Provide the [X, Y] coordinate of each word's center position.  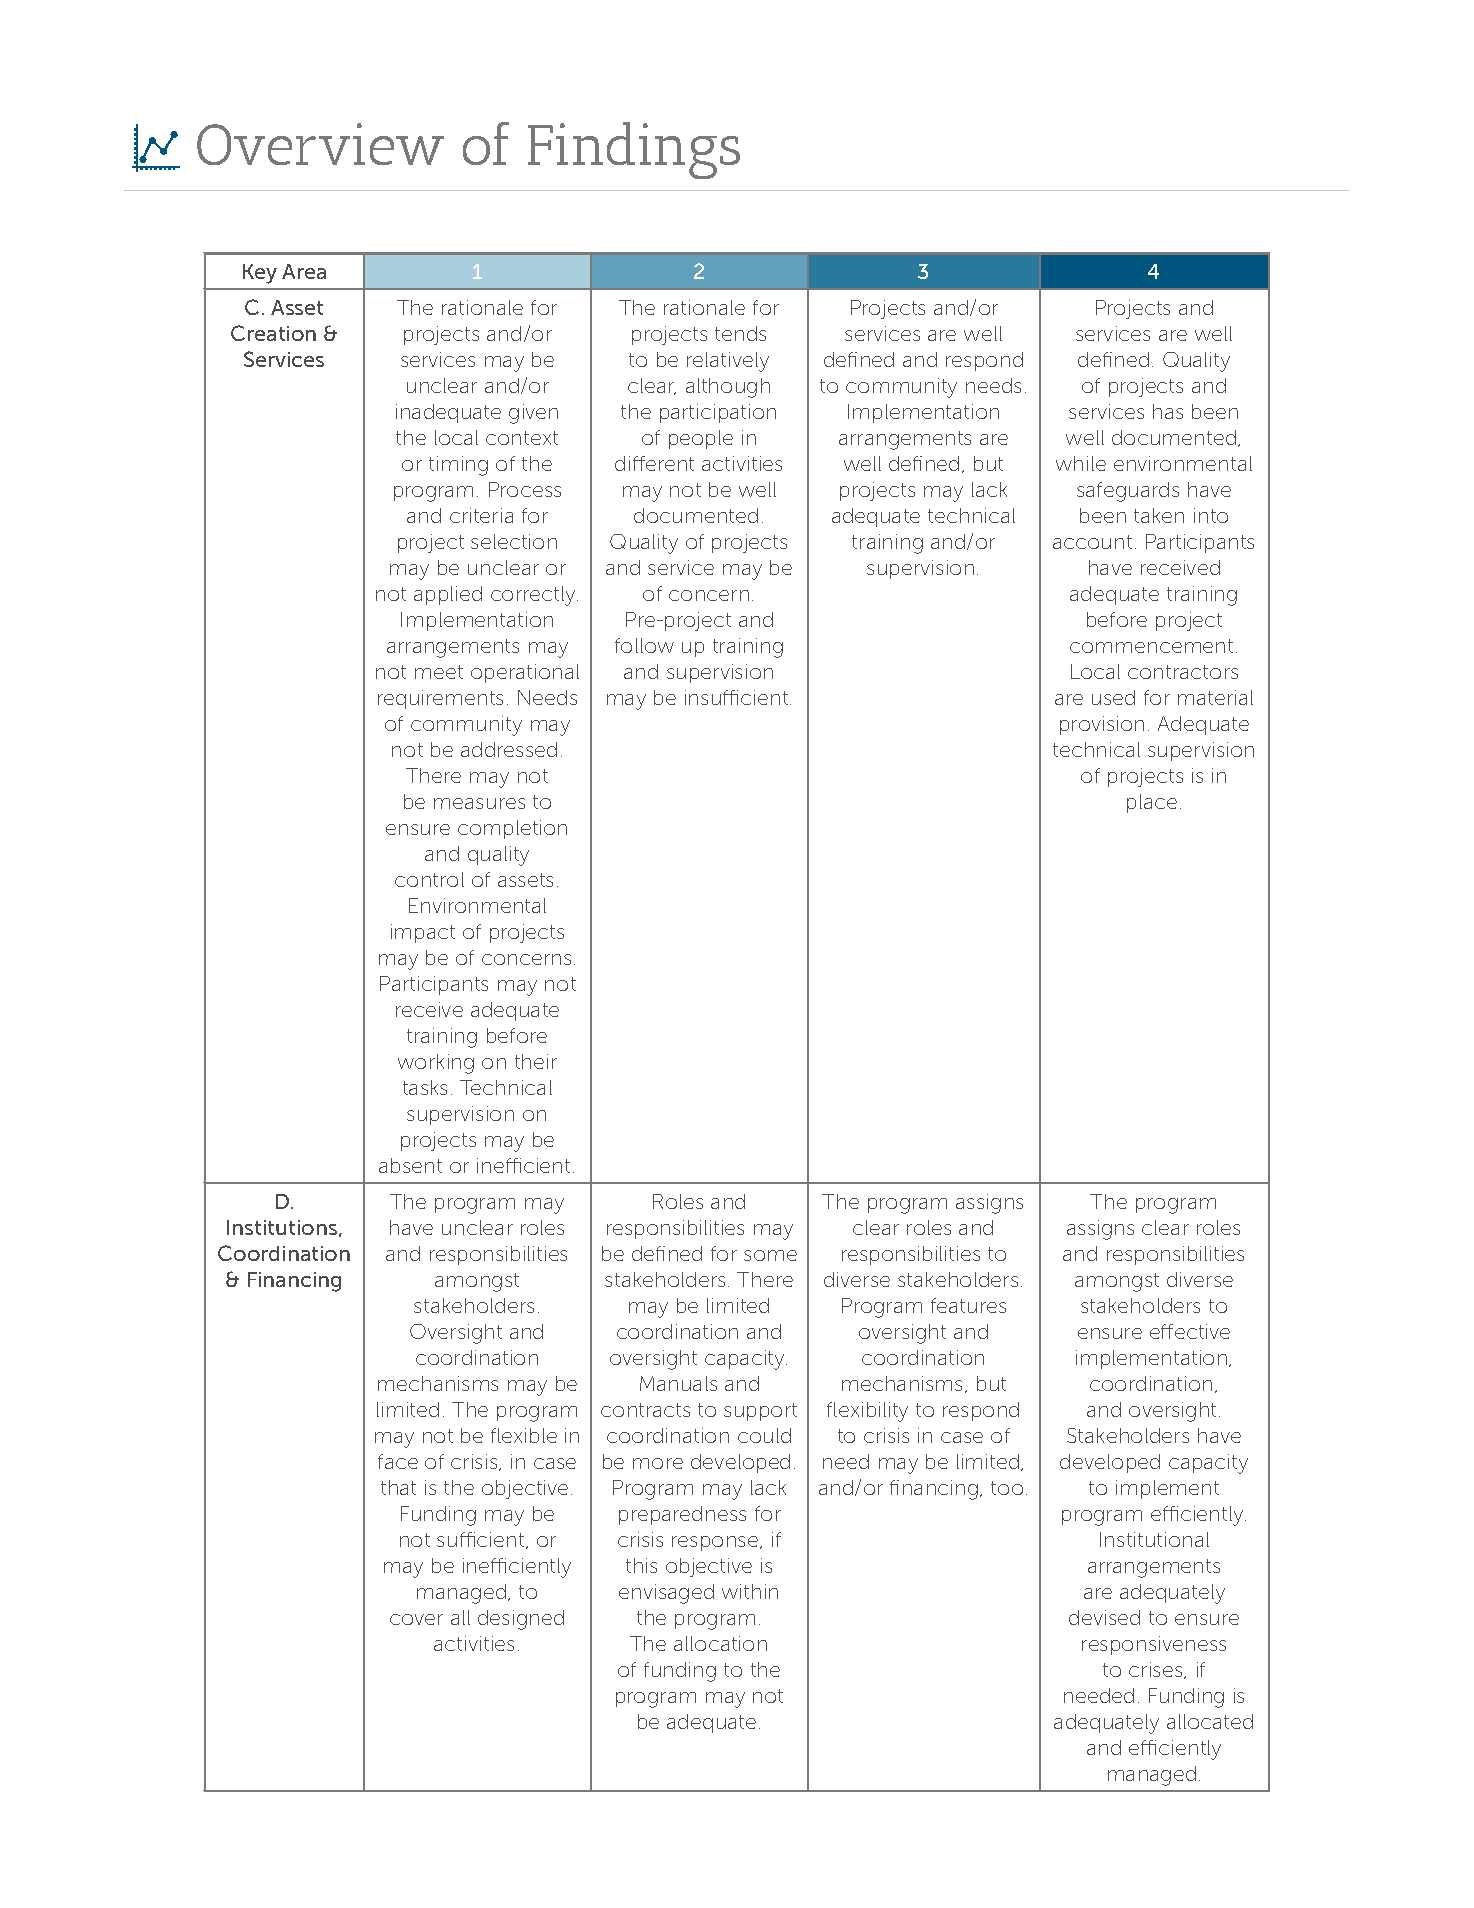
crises [1157, 1670]
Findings [634, 150]
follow [644, 645]
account [1092, 542]
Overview [320, 144]
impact [423, 933]
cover [416, 1619]
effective [1190, 1331]
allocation [720, 1643]
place [1152, 803]
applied [448, 595]
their [536, 1061]
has [1168, 411]
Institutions [283, 1228]
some [770, 1255]
